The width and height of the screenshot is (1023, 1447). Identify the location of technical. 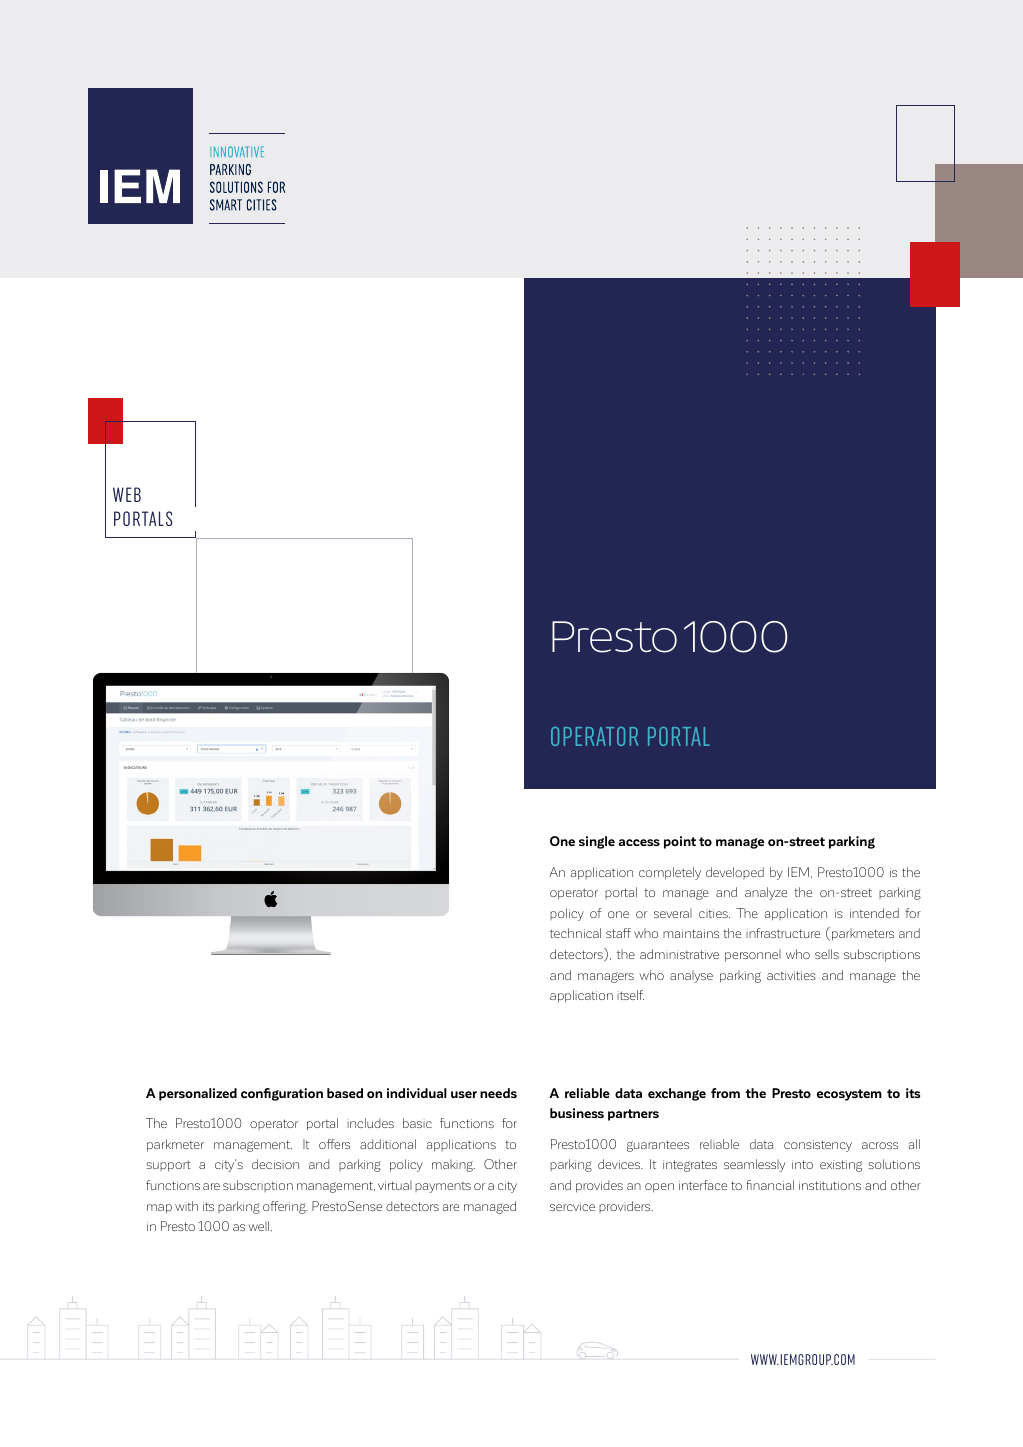
(575, 933).
